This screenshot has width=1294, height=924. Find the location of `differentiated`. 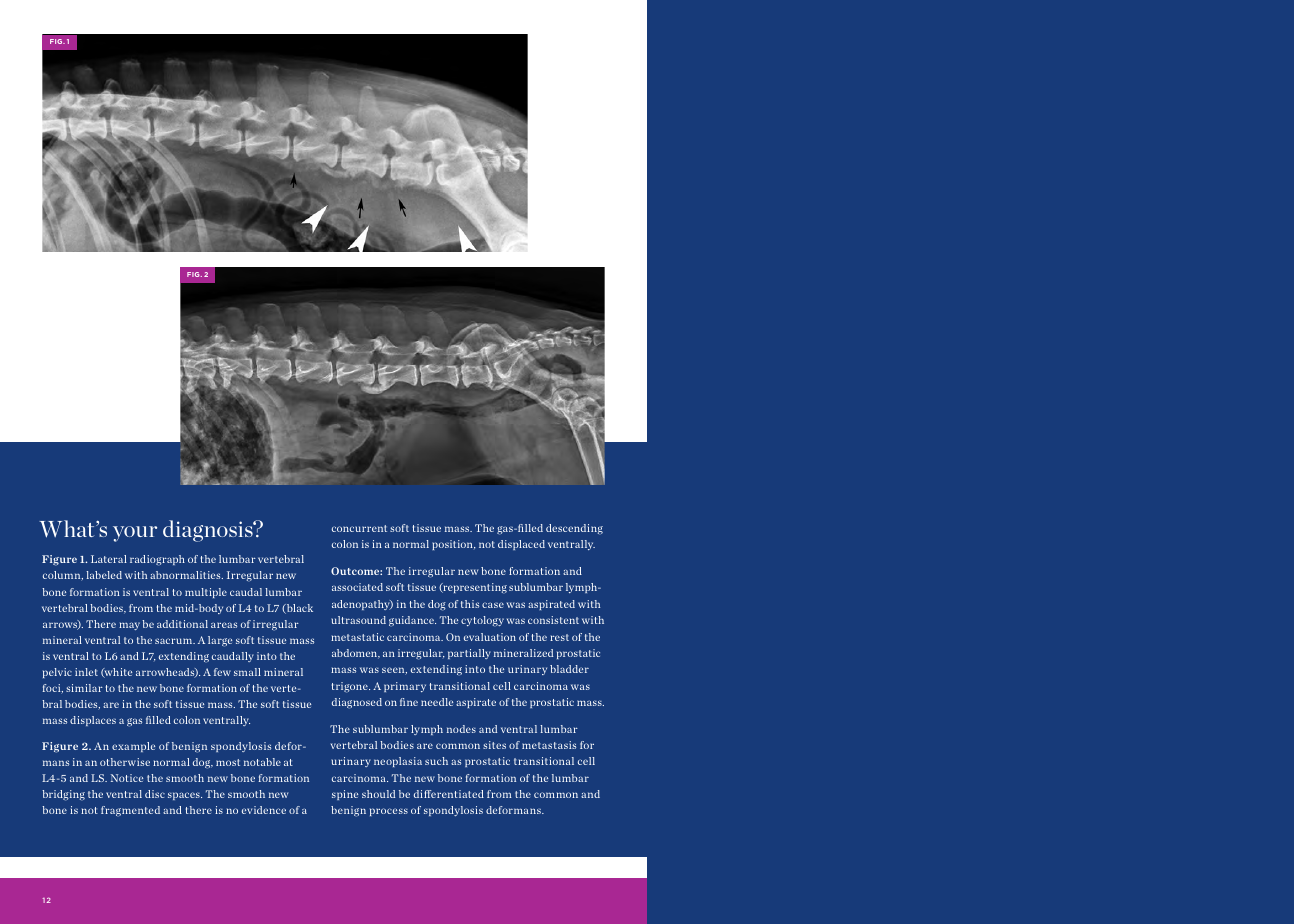

differentiated is located at coordinates (449, 794).
